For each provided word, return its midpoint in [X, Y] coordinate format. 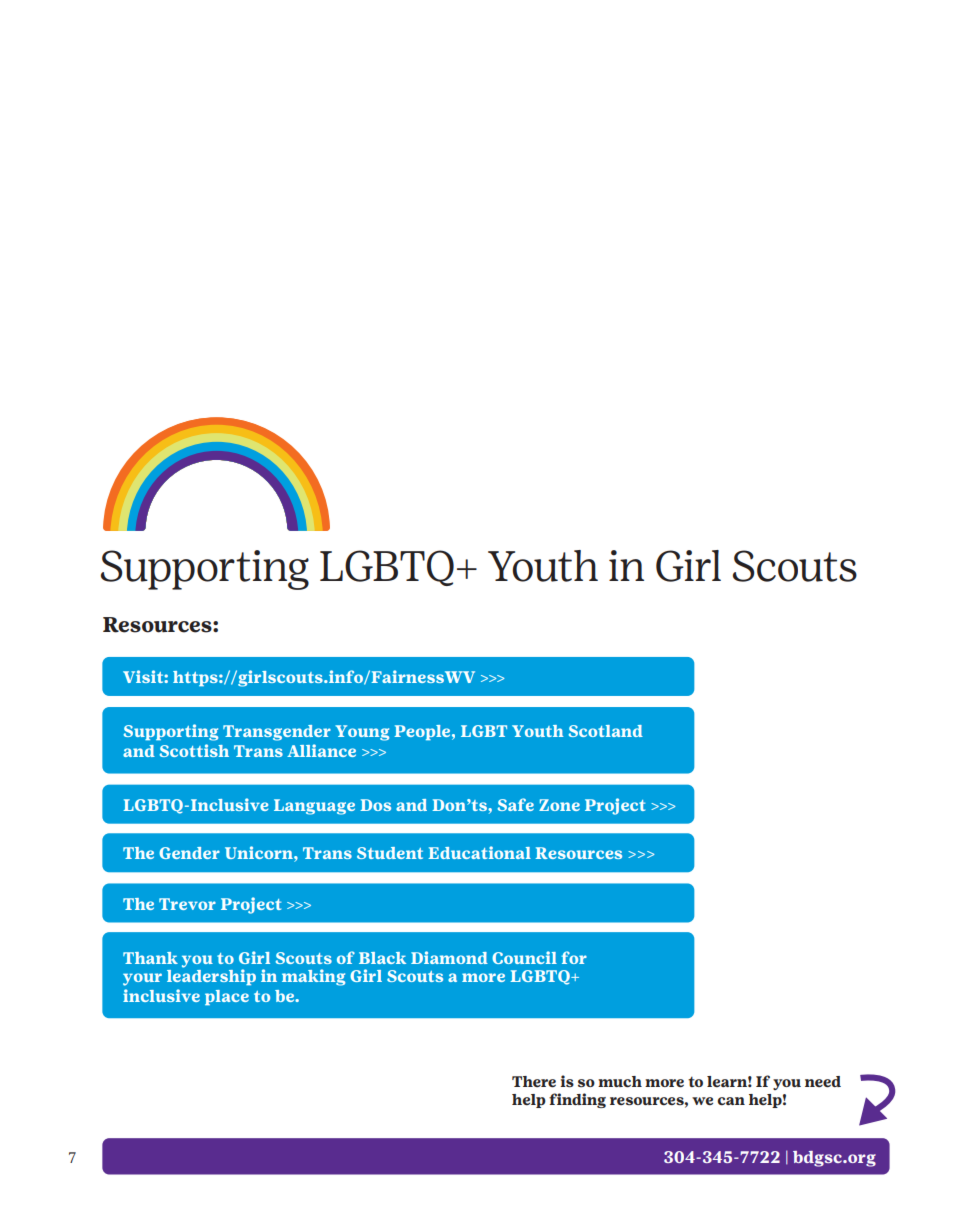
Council [524, 957]
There [534, 1082]
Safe [516, 804]
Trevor [187, 904]
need [823, 1082]
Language [314, 807]
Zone [559, 805]
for [574, 957]
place [227, 997]
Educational [479, 852]
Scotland [606, 731]
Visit [144, 676]
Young [362, 733]
